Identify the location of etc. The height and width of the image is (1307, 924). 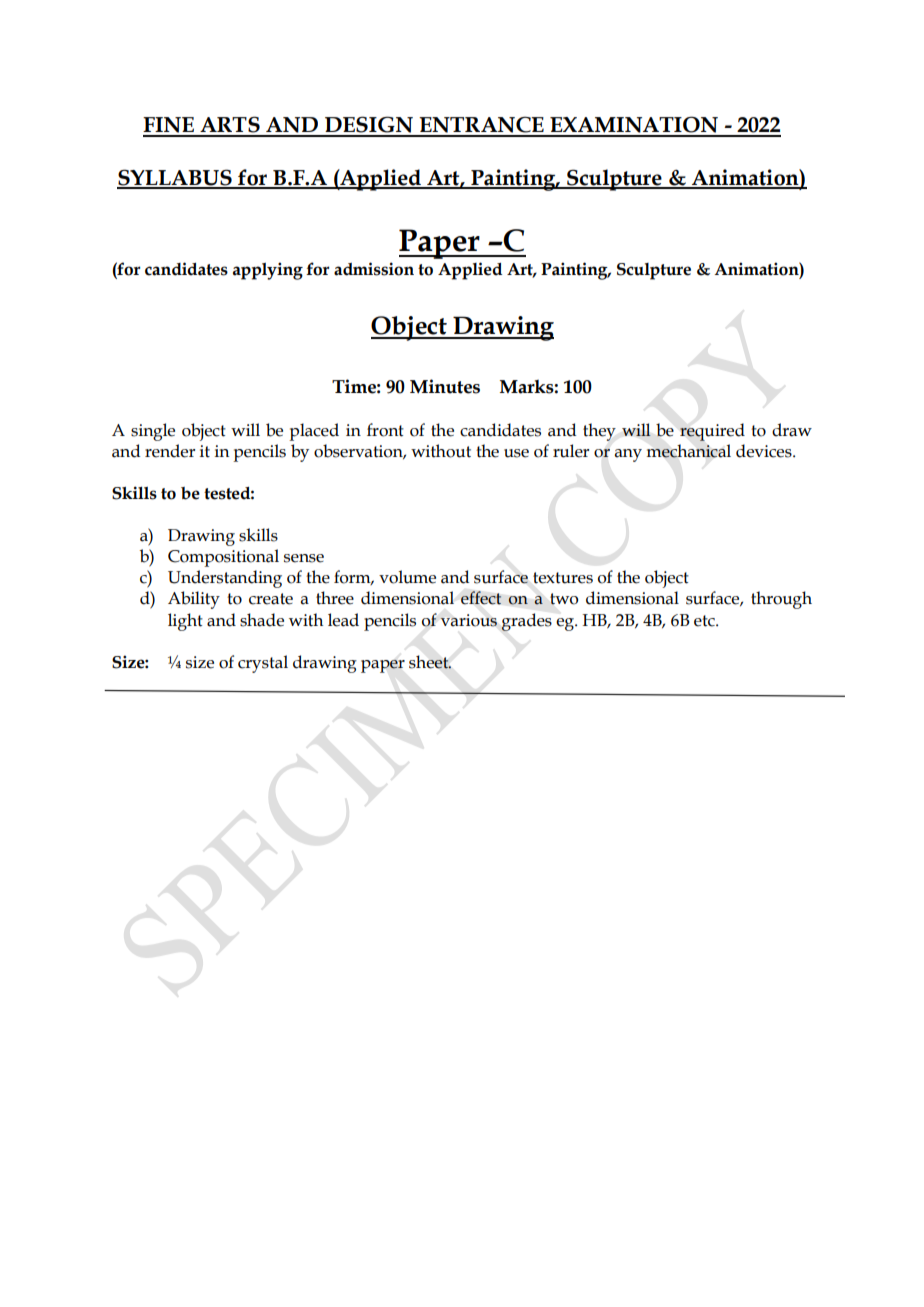
(705, 621).
